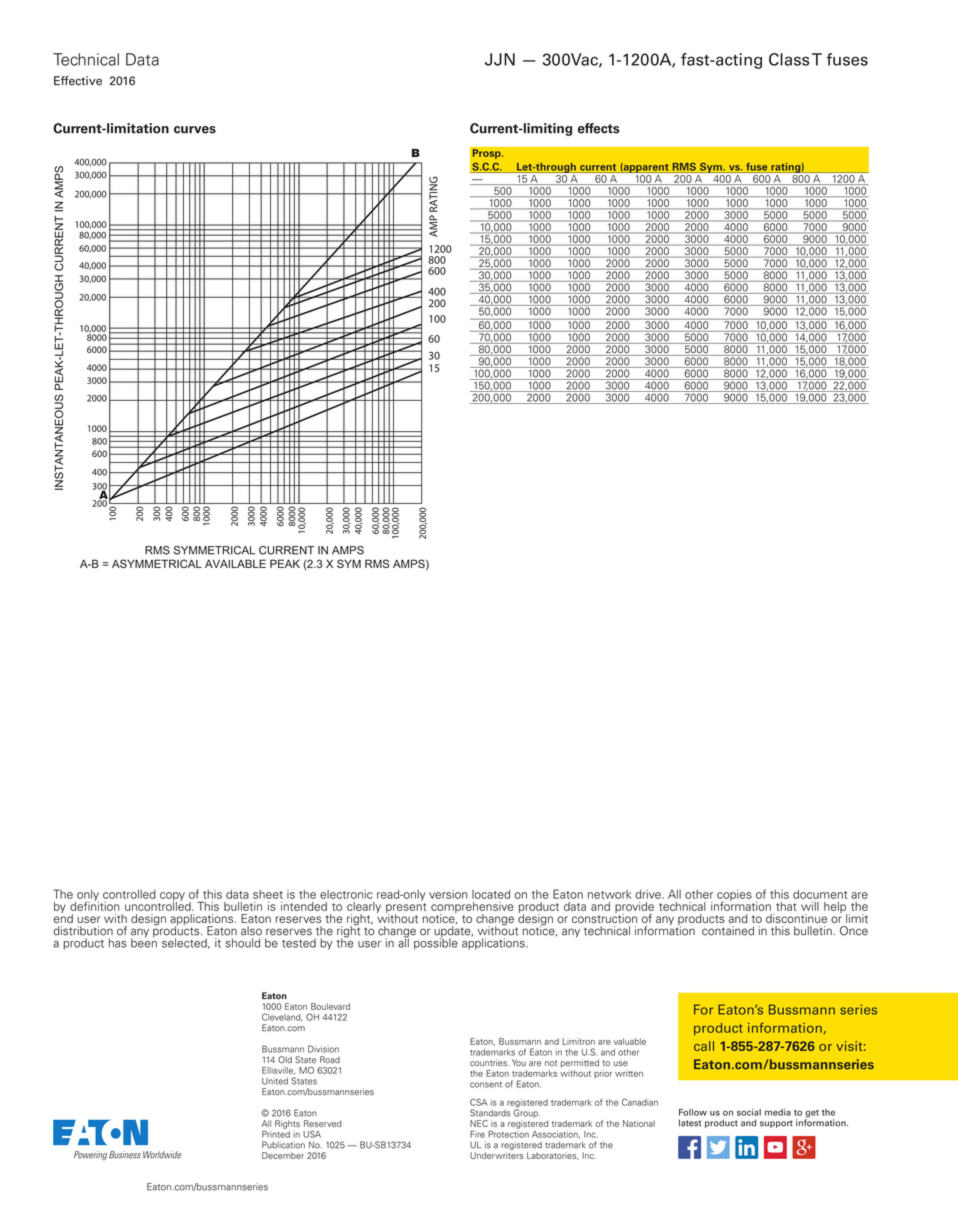  I want to click on Class, so click(789, 59).
